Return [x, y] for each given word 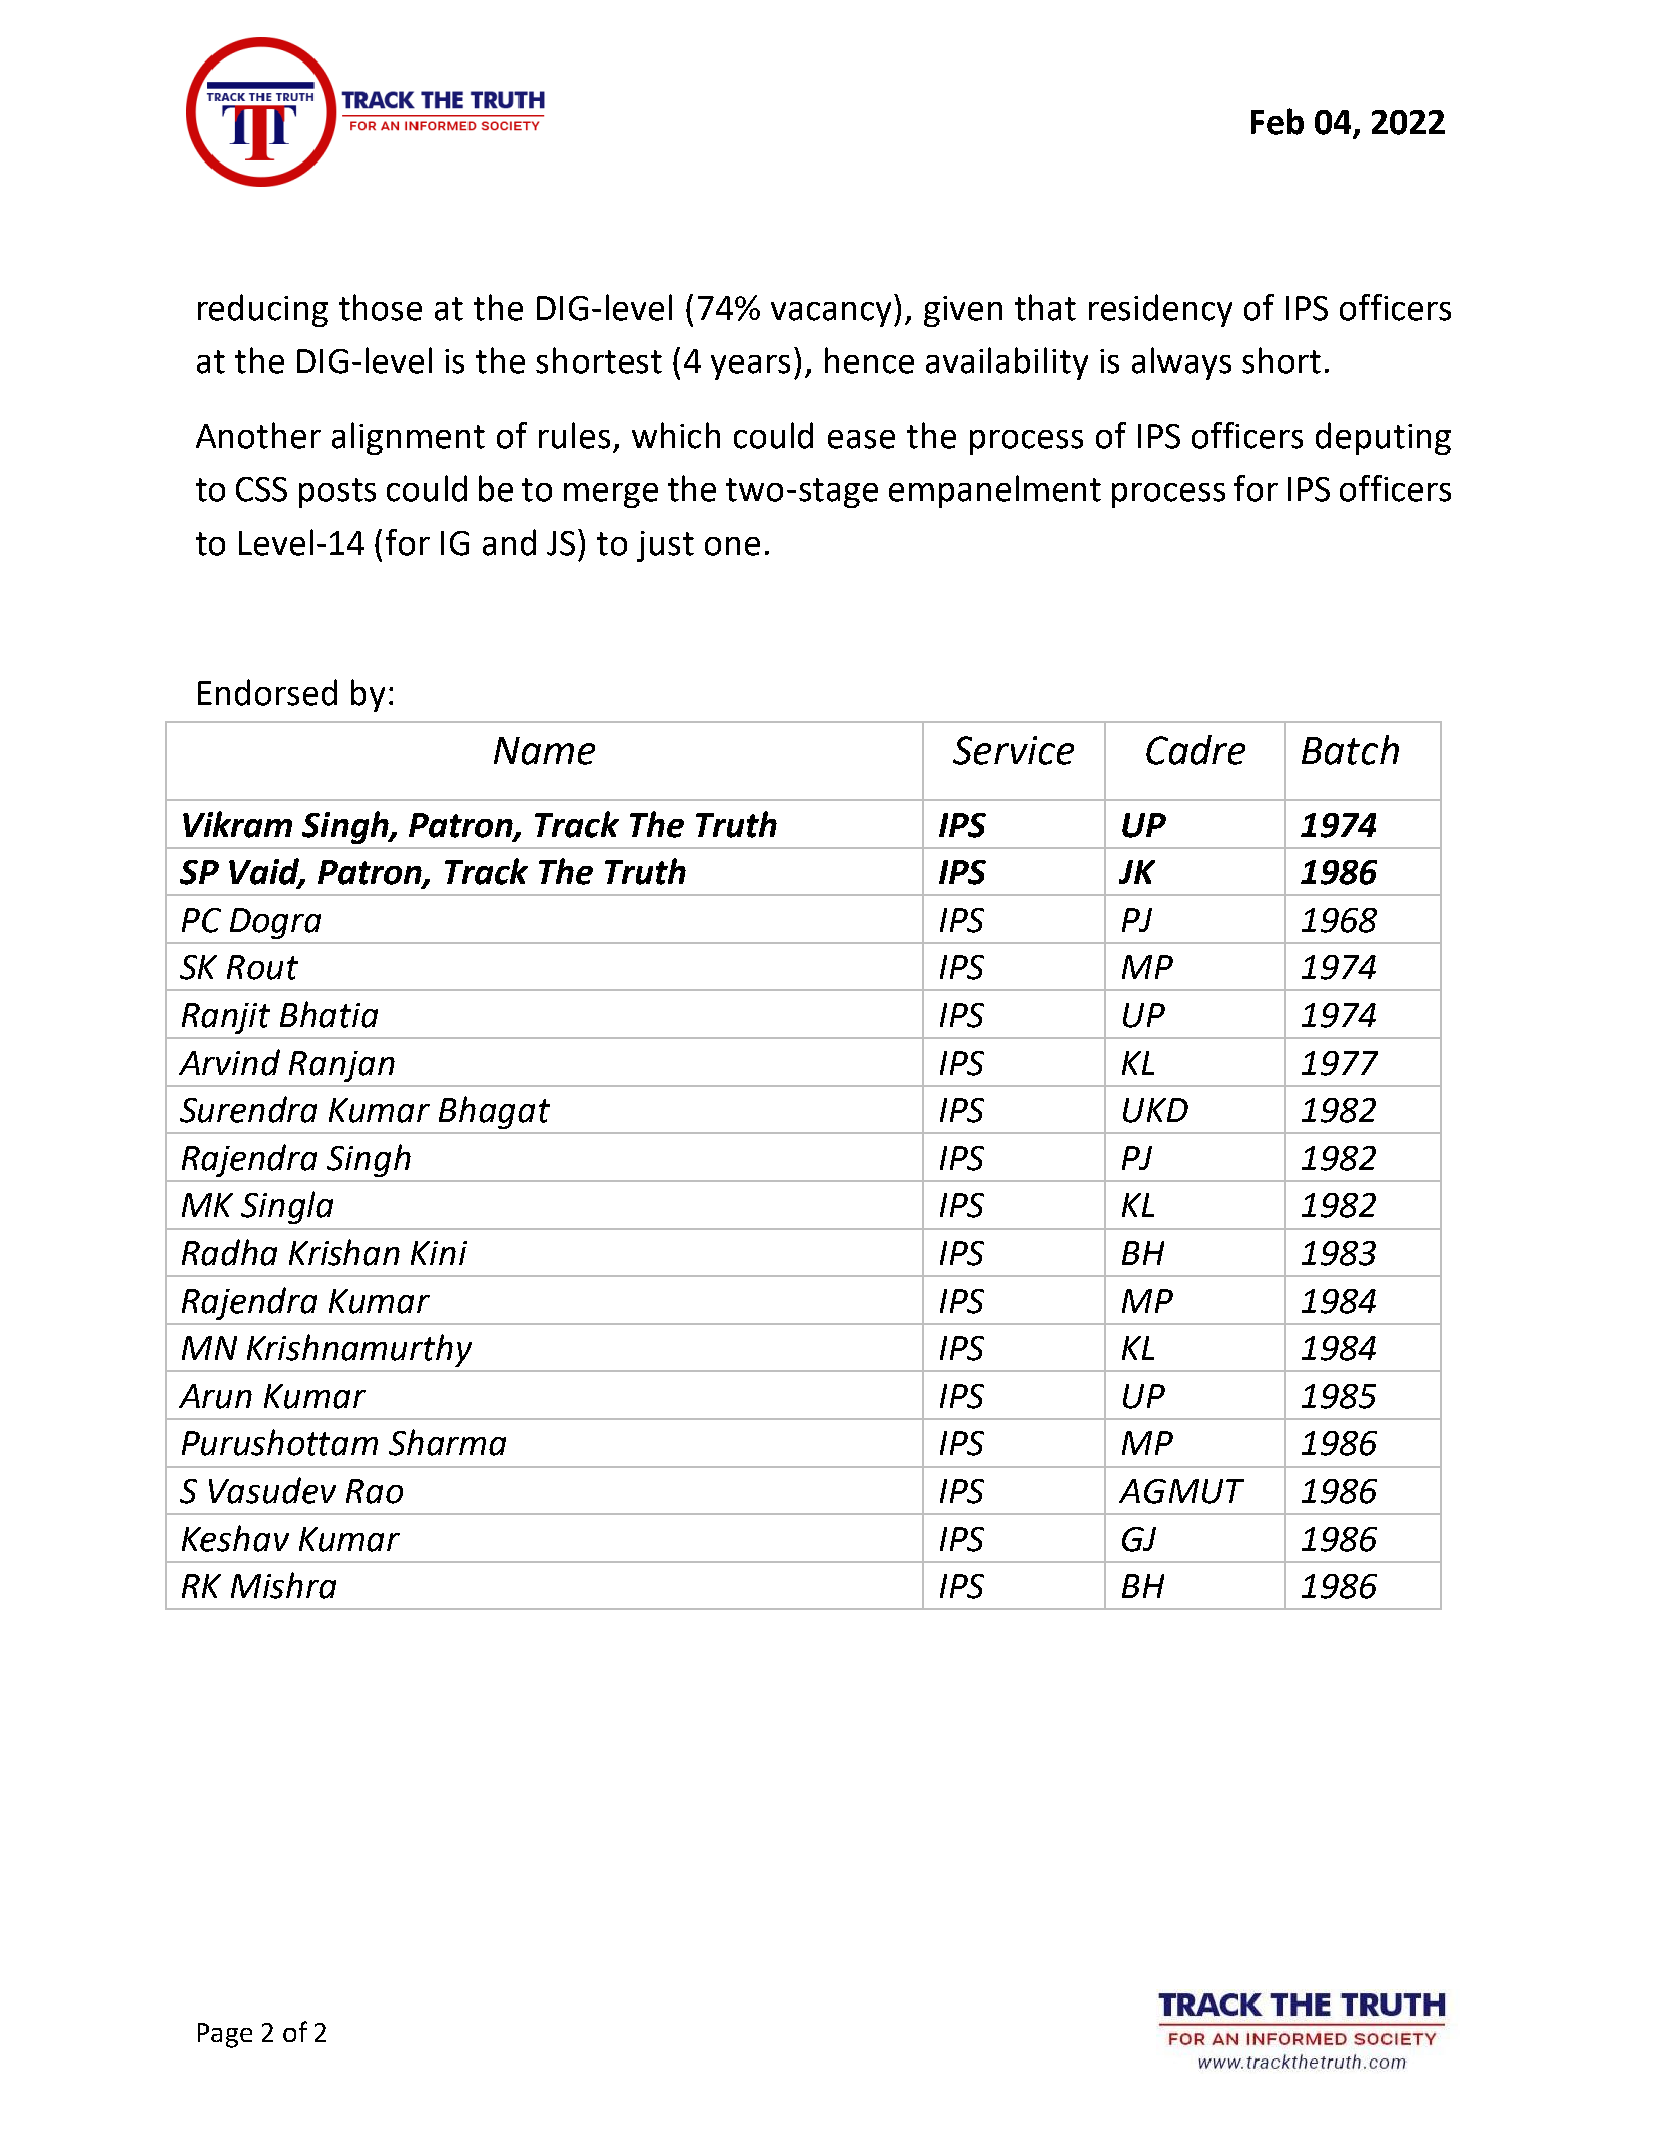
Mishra [283, 1585]
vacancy [831, 314]
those [380, 307]
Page [225, 2035]
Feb [1277, 121]
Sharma [447, 1442]
